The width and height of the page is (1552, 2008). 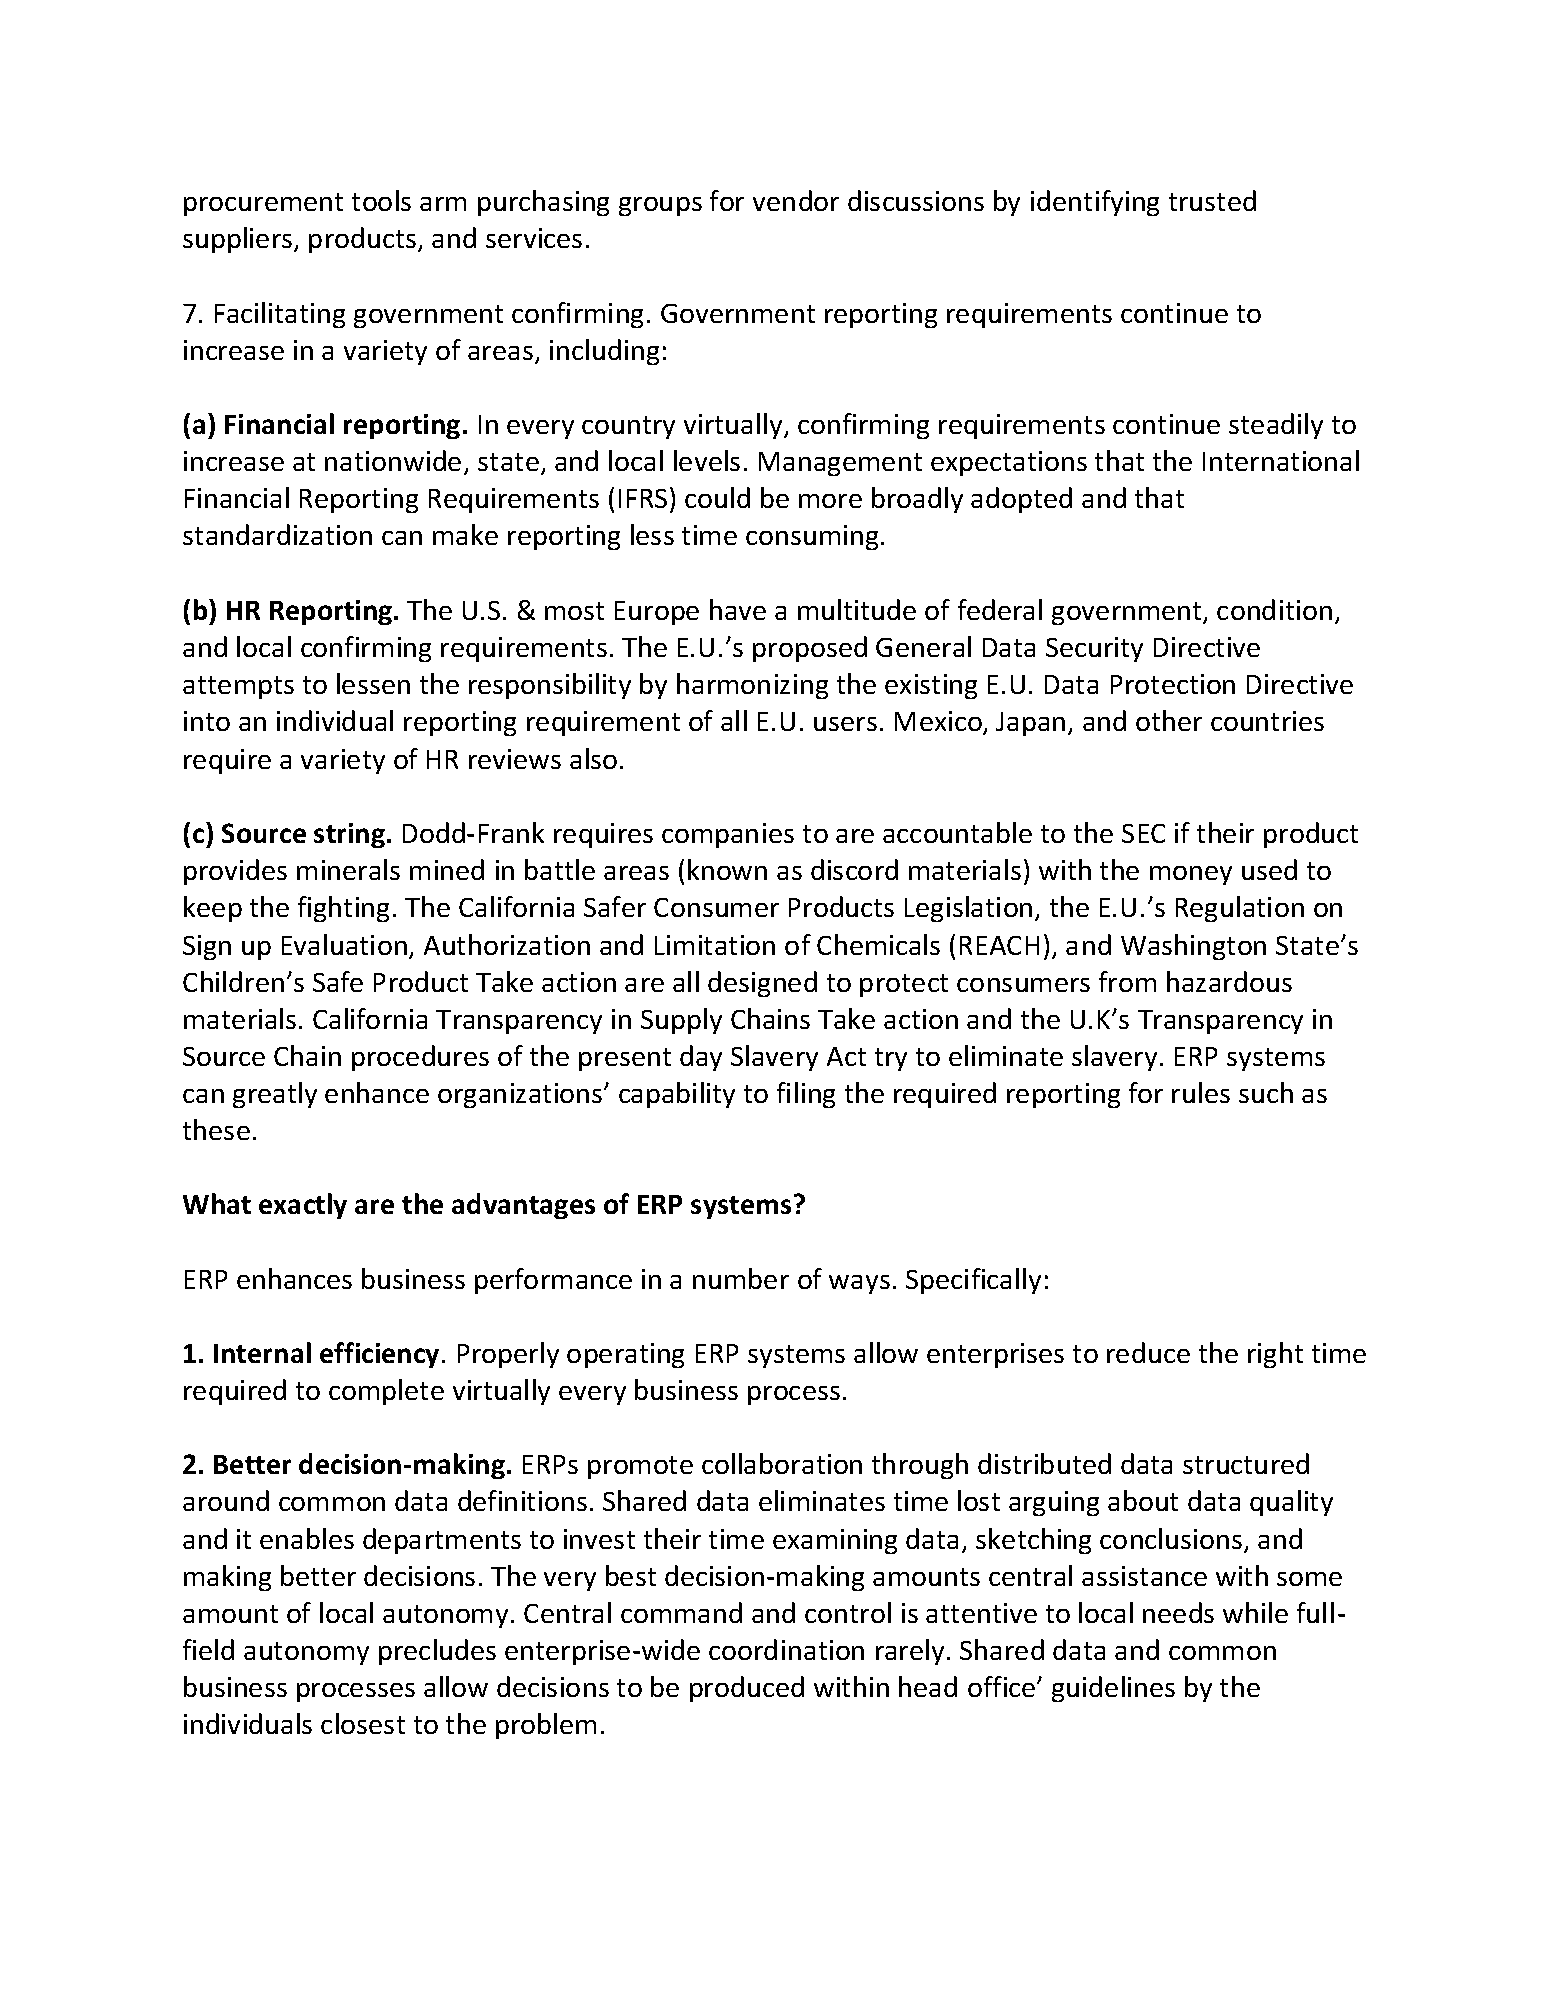 What do you see at coordinates (344, 944) in the page?
I see `Evaluation` at bounding box center [344, 944].
